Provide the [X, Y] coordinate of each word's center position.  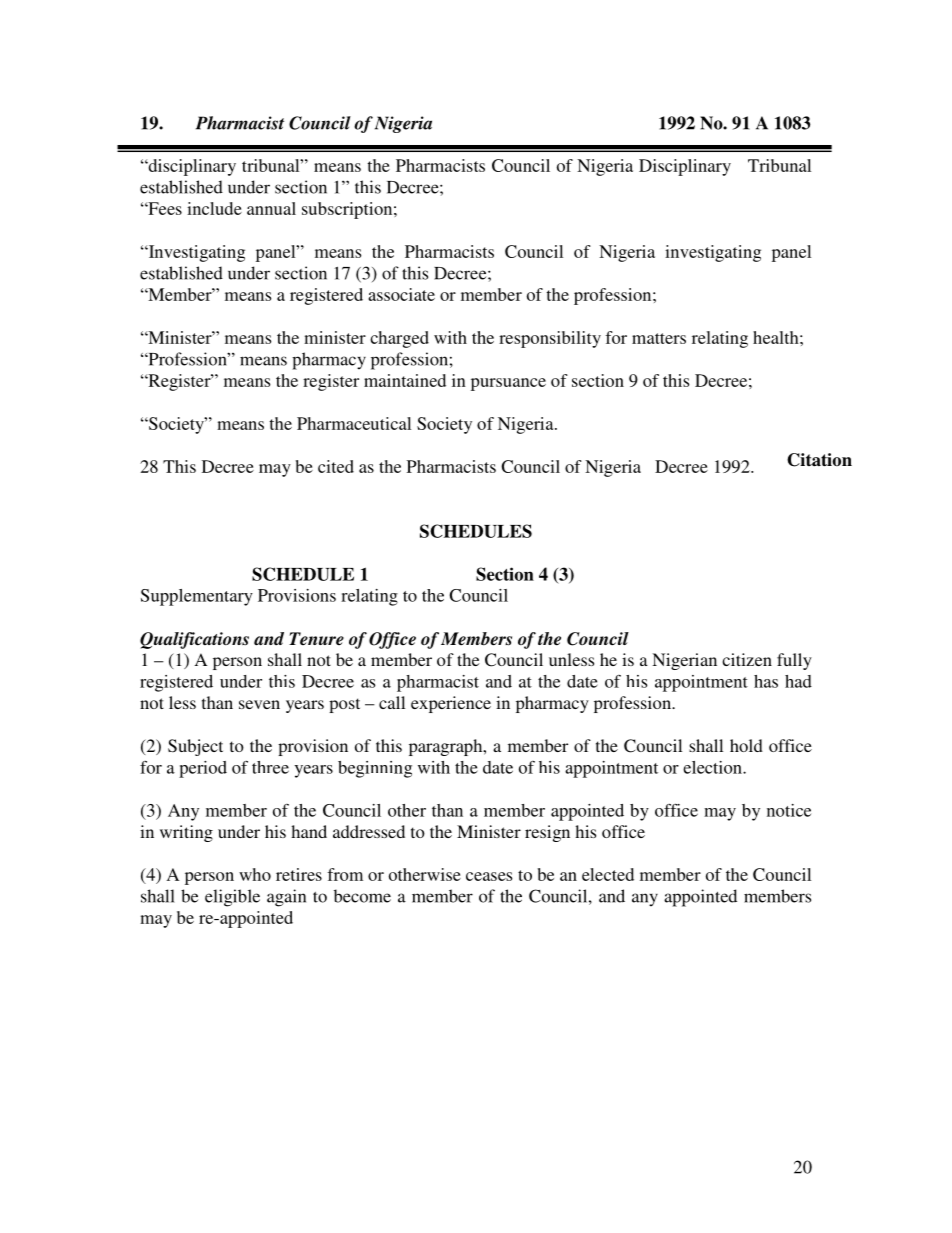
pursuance [508, 384]
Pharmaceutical [354, 423]
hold [746, 745]
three [270, 767]
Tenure [316, 638]
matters [659, 338]
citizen [747, 659]
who [255, 874]
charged [399, 339]
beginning [375, 769]
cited [336, 466]
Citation [819, 460]
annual [271, 208]
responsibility [550, 339]
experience [451, 704]
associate [401, 294]
